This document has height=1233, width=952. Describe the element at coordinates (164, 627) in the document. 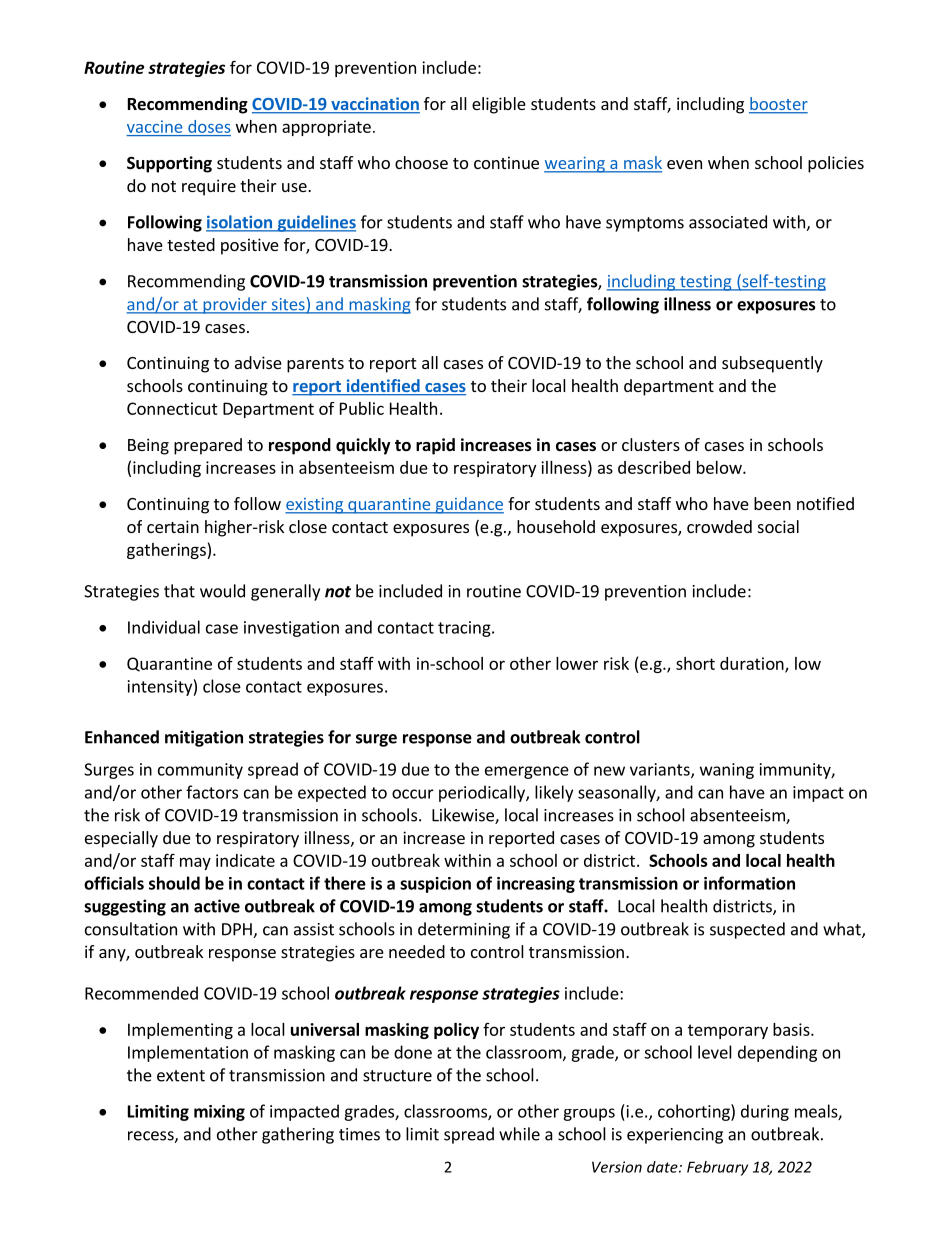

I see `Individual` at that location.
